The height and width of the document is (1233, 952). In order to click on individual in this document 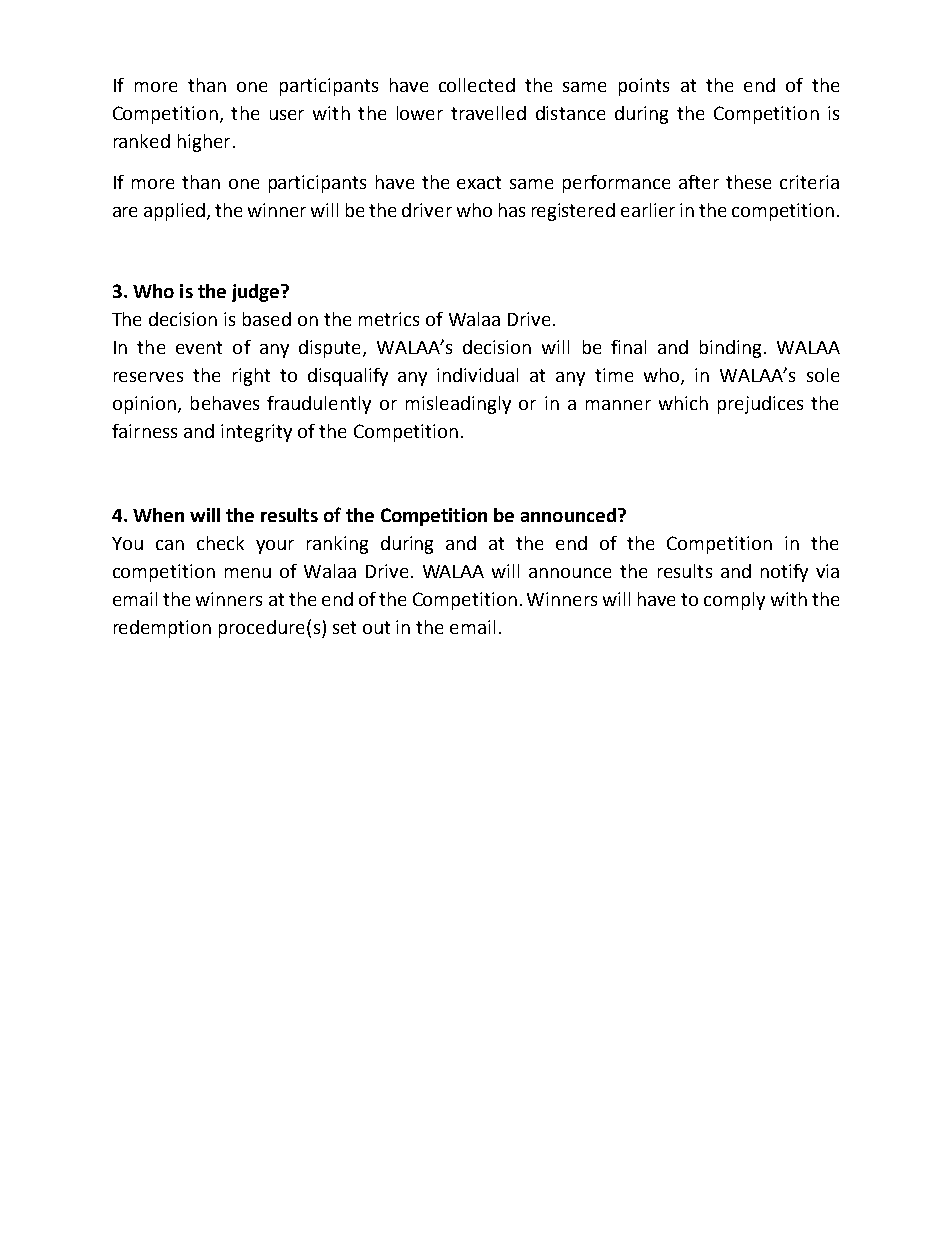, I will do `click(477, 375)`.
